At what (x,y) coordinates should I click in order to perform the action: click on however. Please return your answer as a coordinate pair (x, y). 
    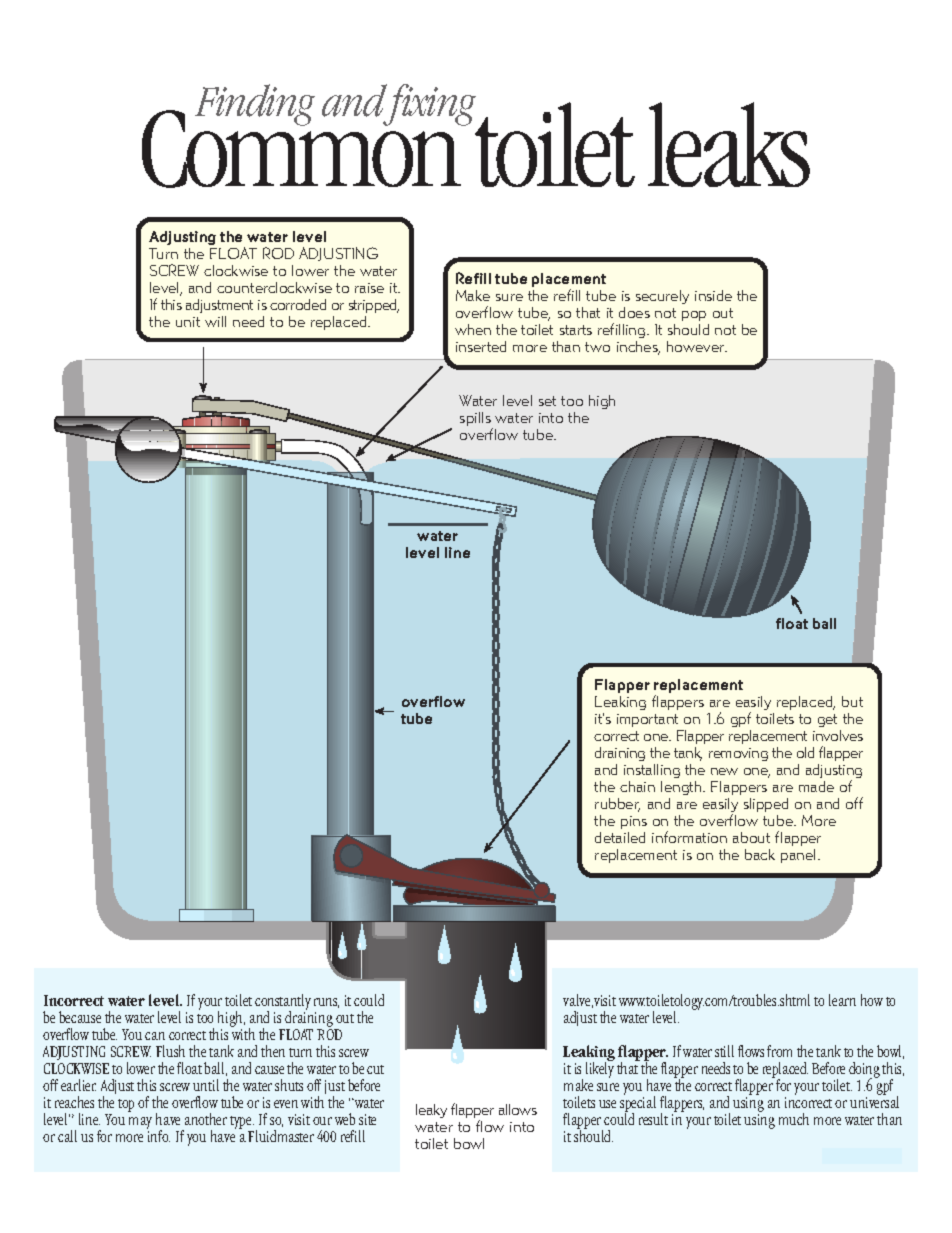
    Looking at the image, I should click on (697, 346).
